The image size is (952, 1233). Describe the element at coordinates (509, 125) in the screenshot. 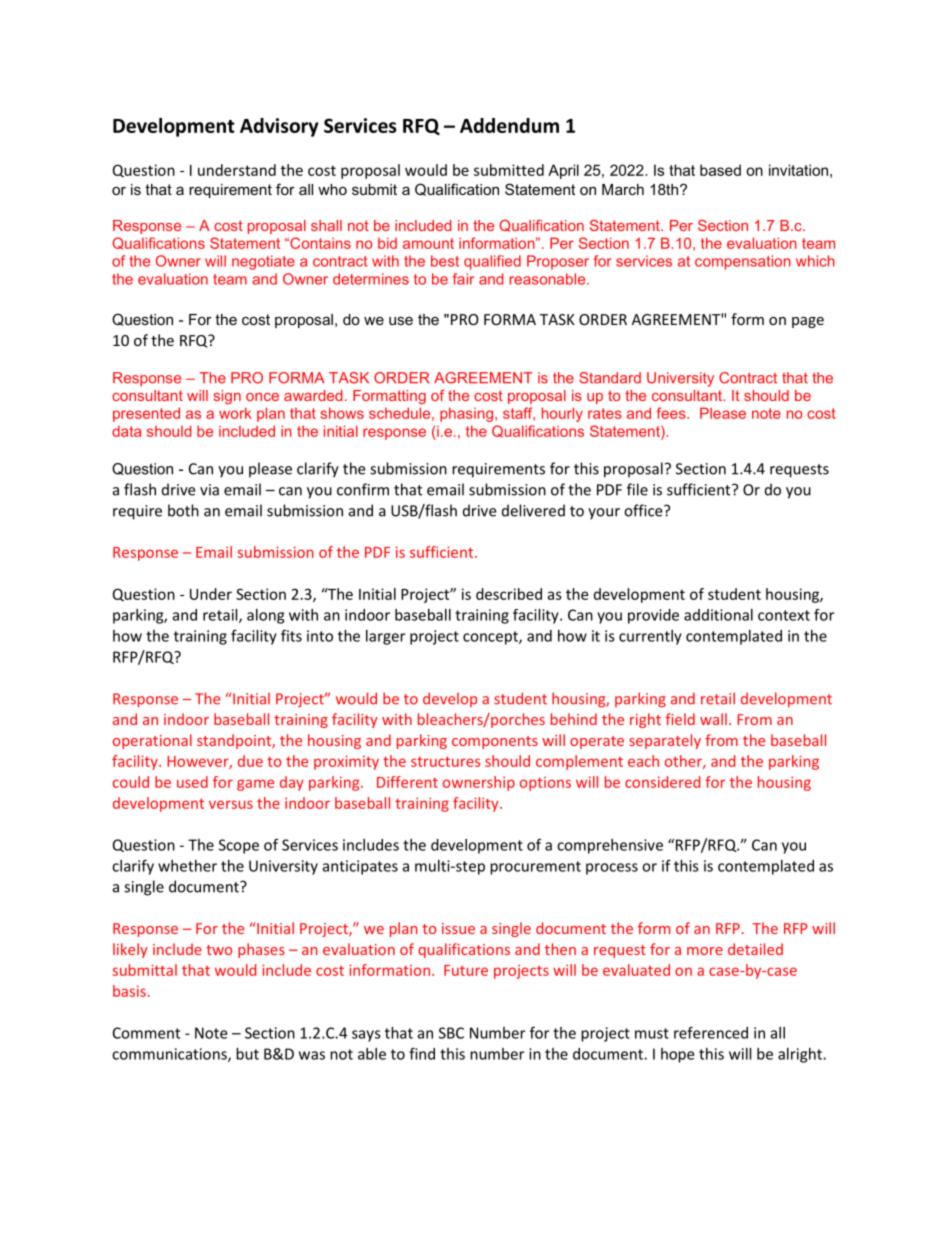

I see `Addendum` at that location.
